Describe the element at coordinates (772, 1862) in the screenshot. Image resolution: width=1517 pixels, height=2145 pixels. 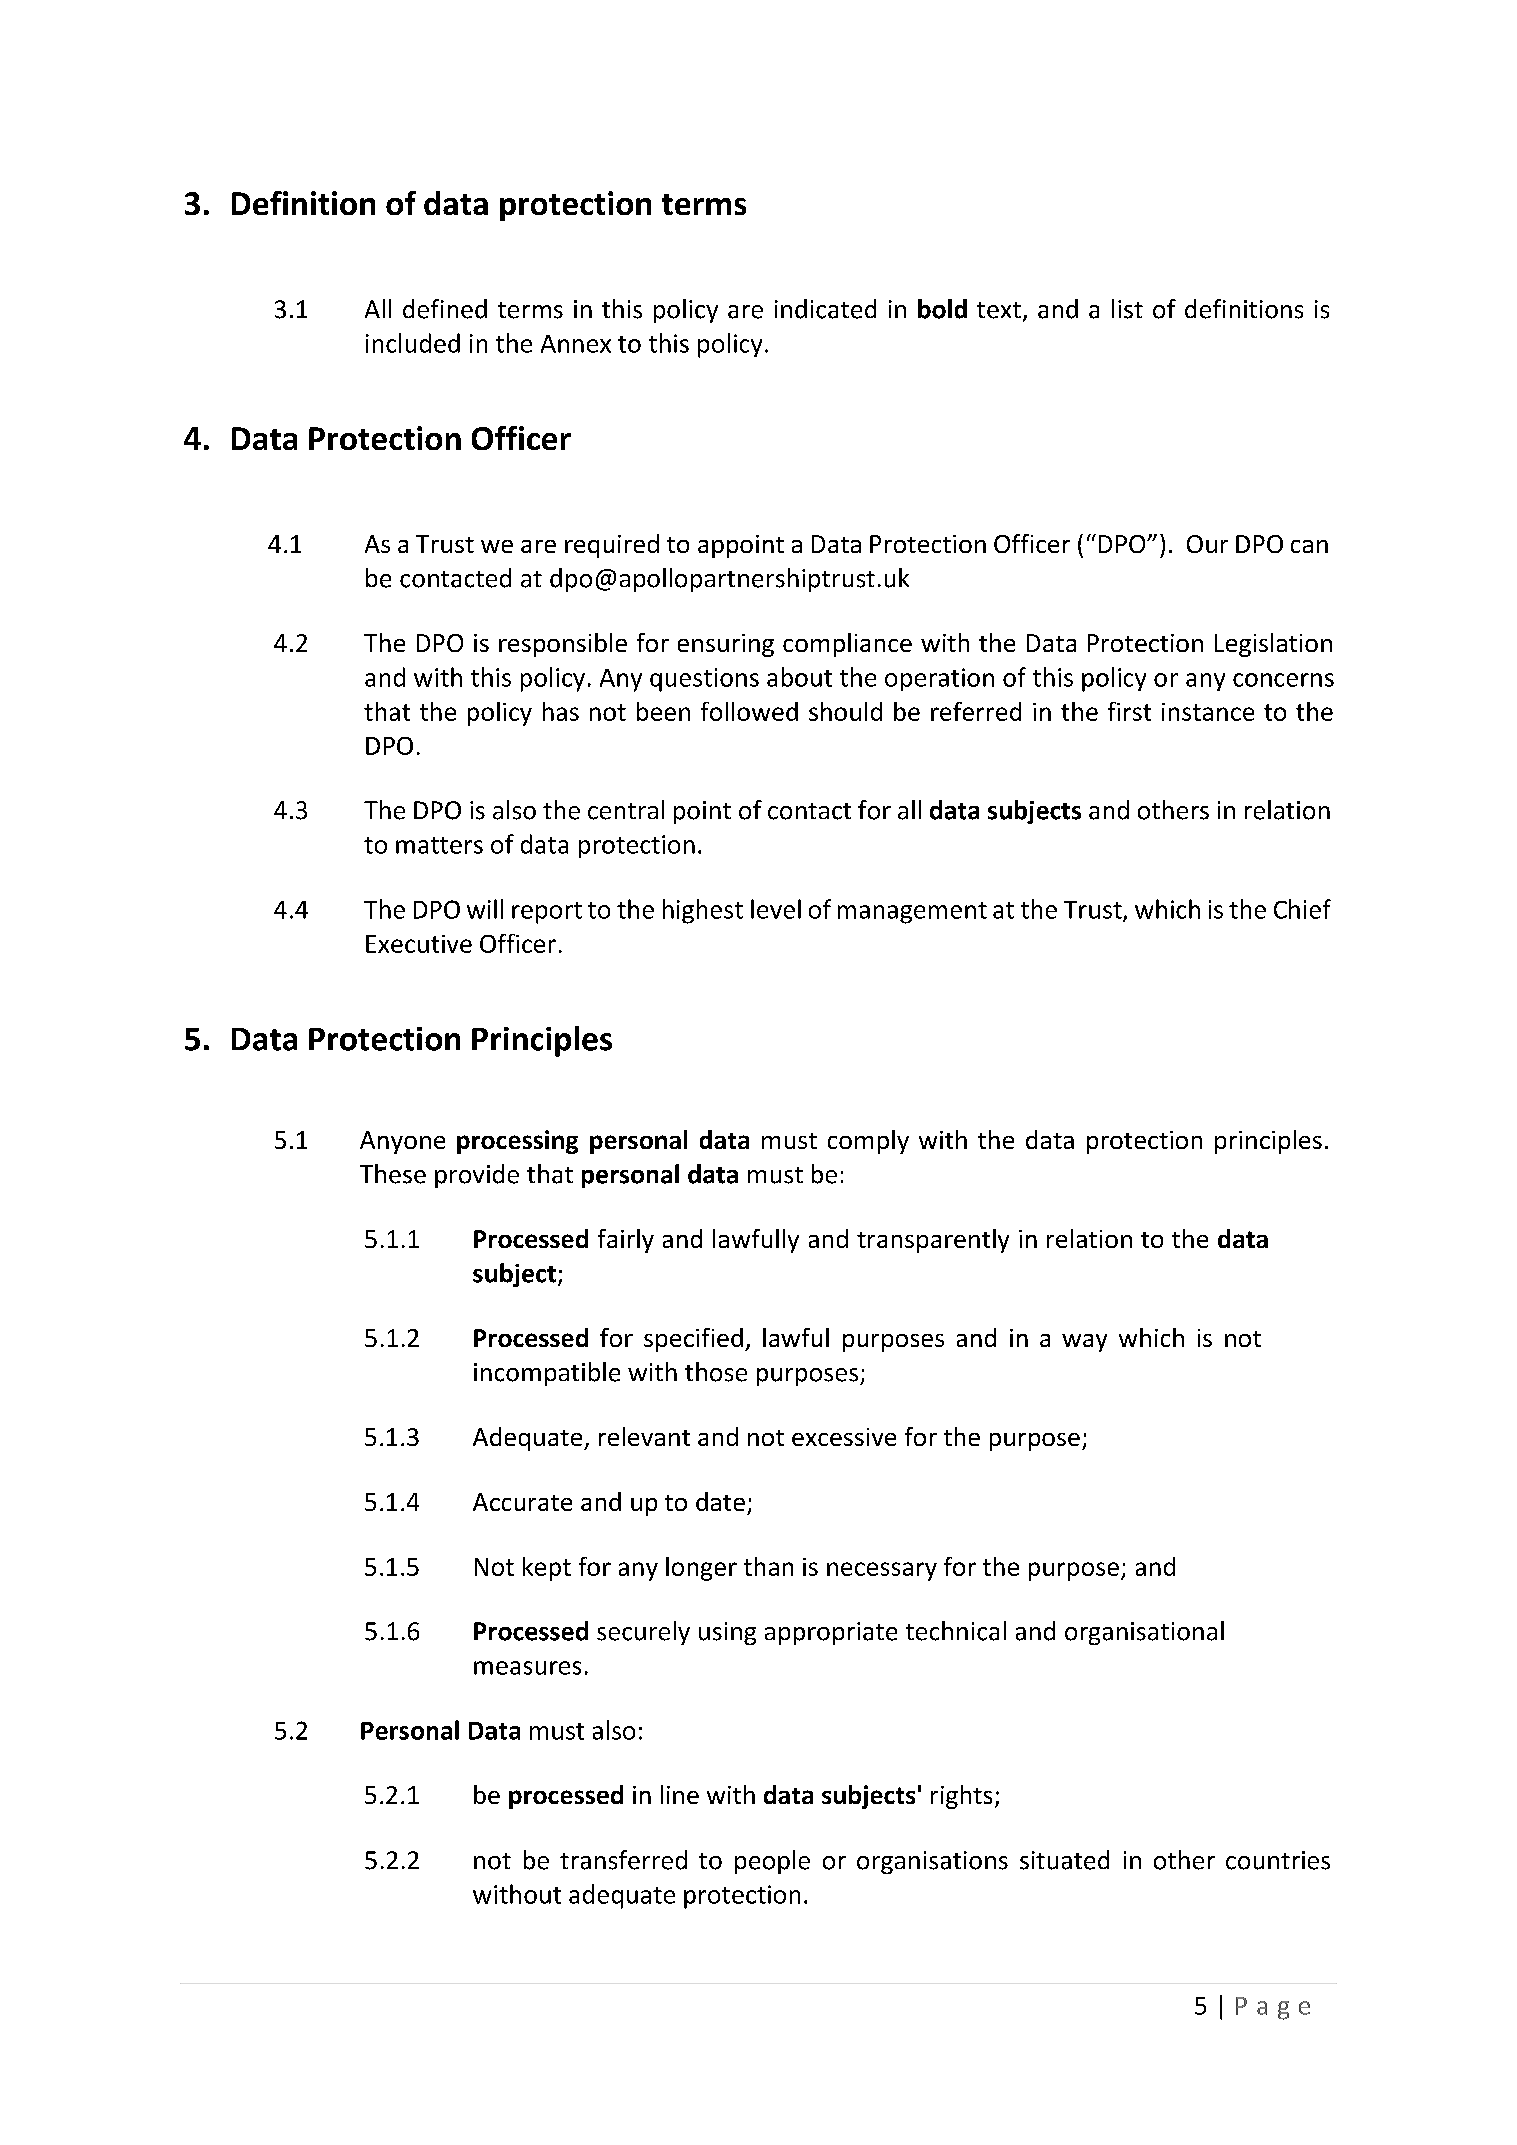
I see `people` at that location.
